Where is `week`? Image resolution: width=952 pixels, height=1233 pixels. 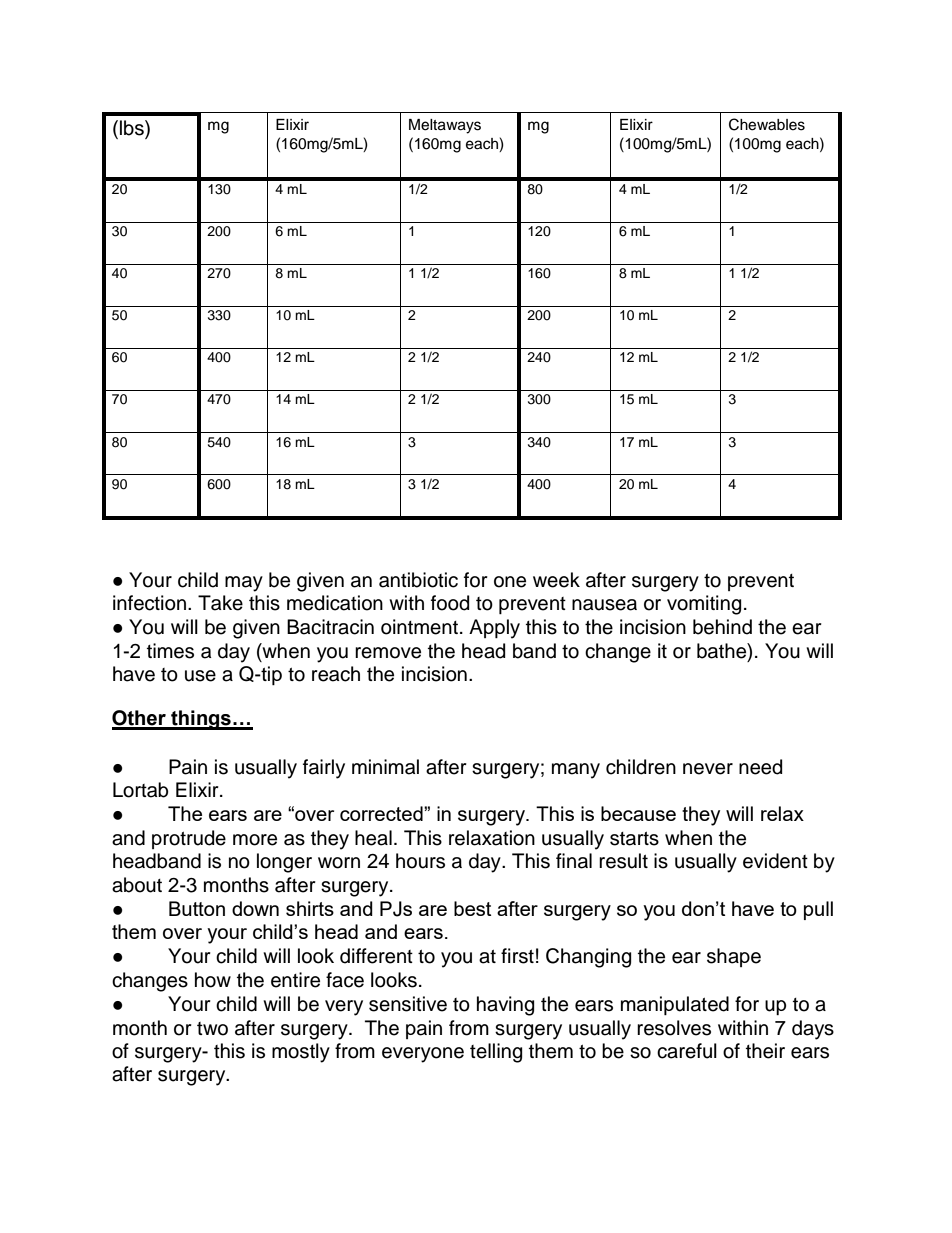 week is located at coordinates (556, 580).
